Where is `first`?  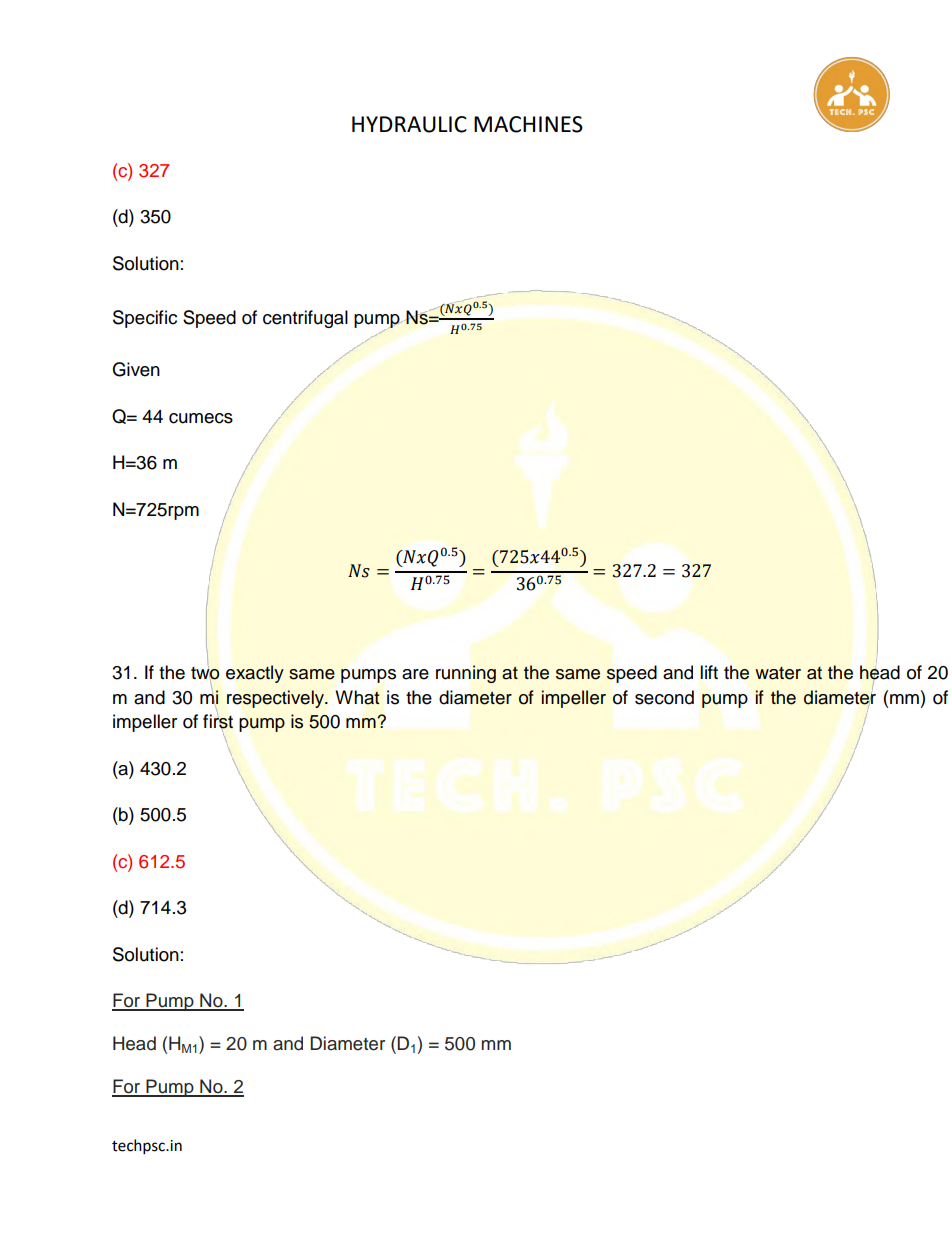
first is located at coordinates (218, 721).
